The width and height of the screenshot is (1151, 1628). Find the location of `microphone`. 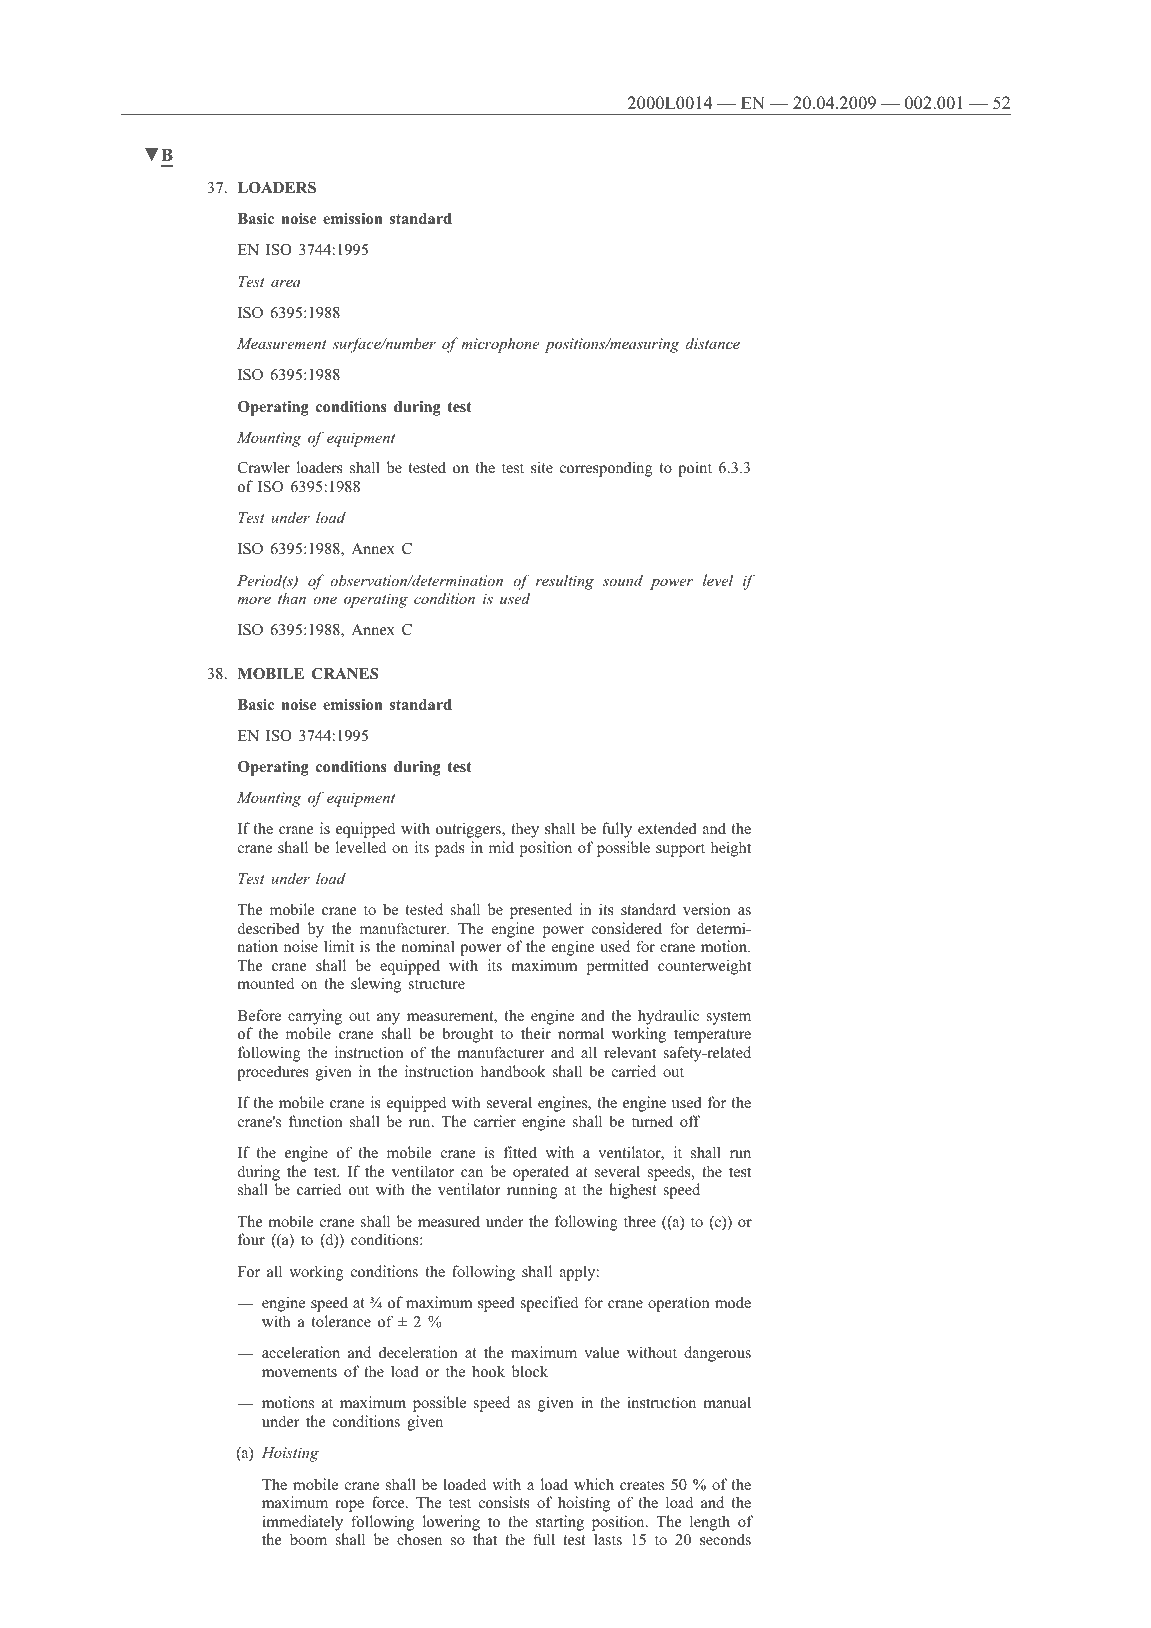

microphone is located at coordinates (500, 345).
